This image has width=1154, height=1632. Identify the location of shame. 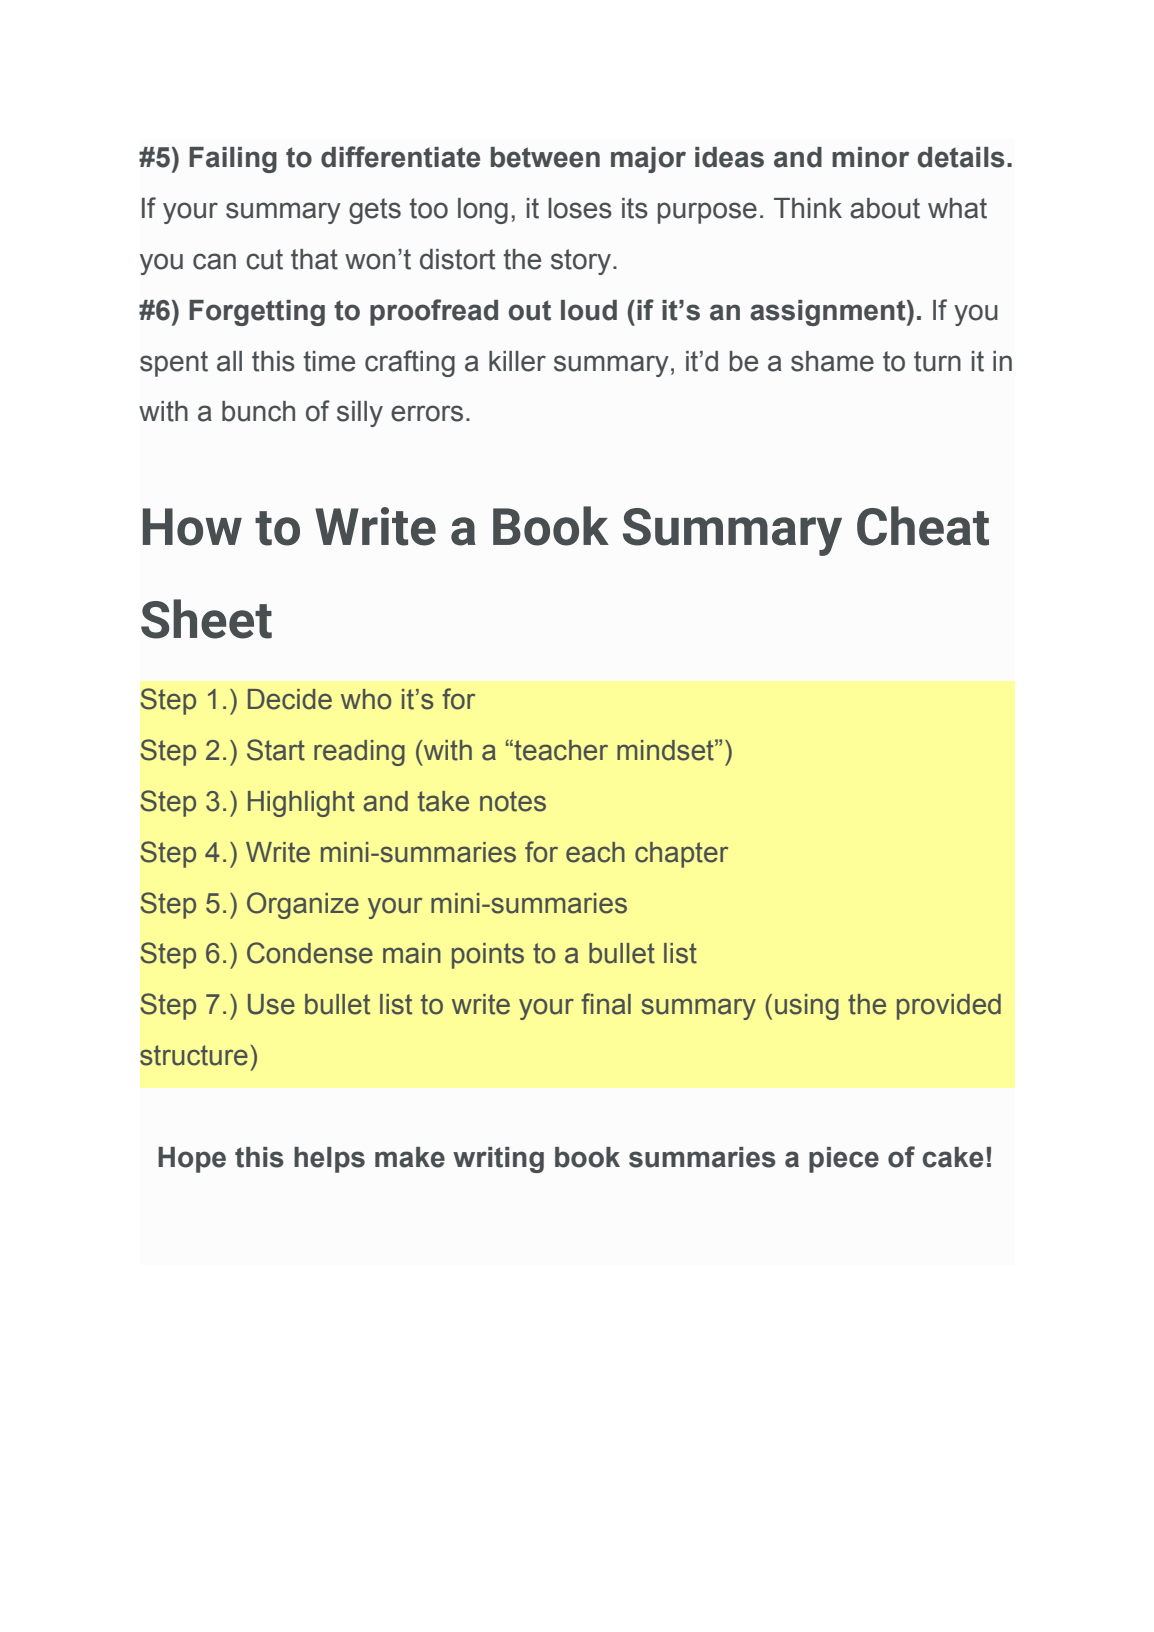
(832, 361).
